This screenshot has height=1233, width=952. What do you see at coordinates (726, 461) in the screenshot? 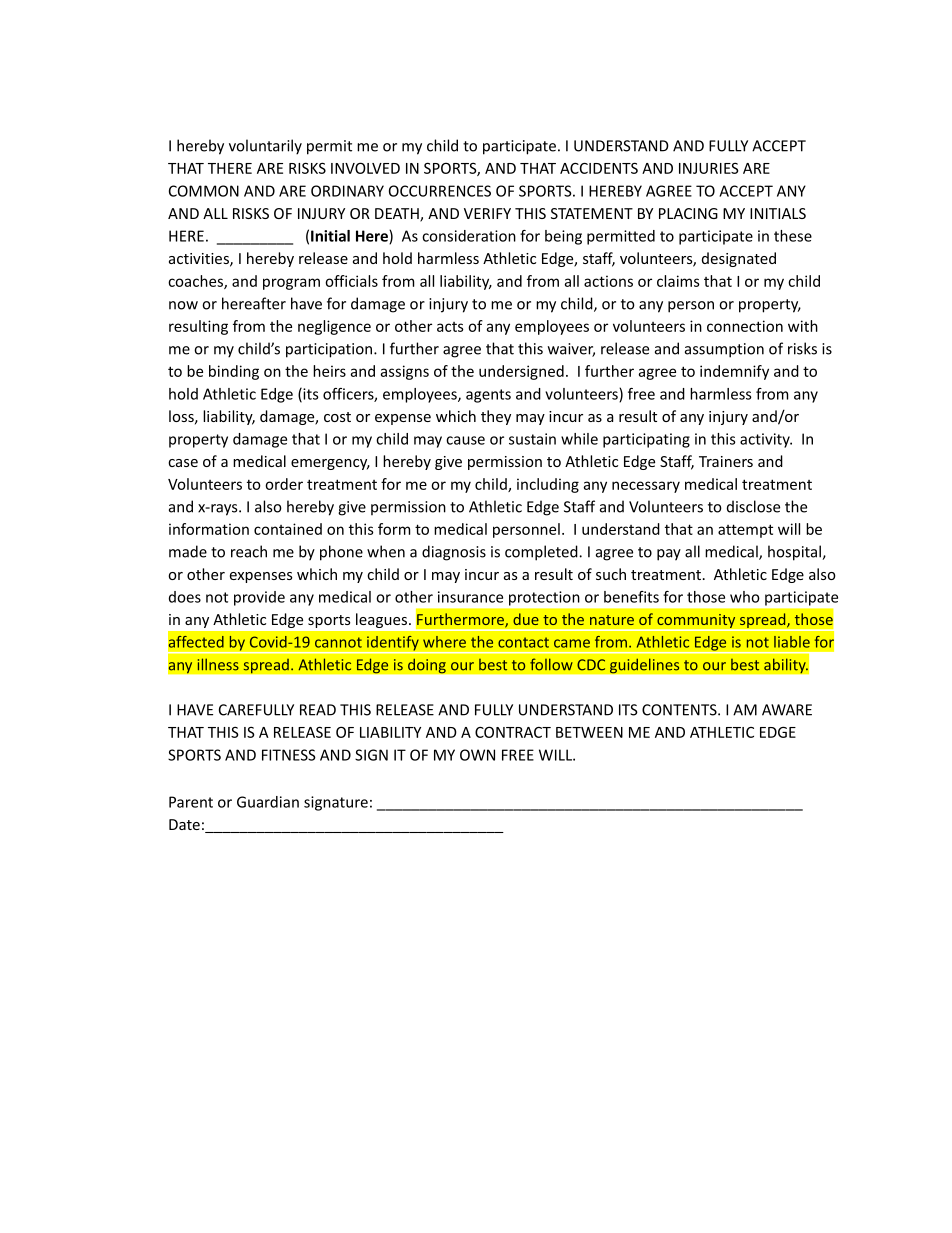
I see `Trainers` at bounding box center [726, 461].
